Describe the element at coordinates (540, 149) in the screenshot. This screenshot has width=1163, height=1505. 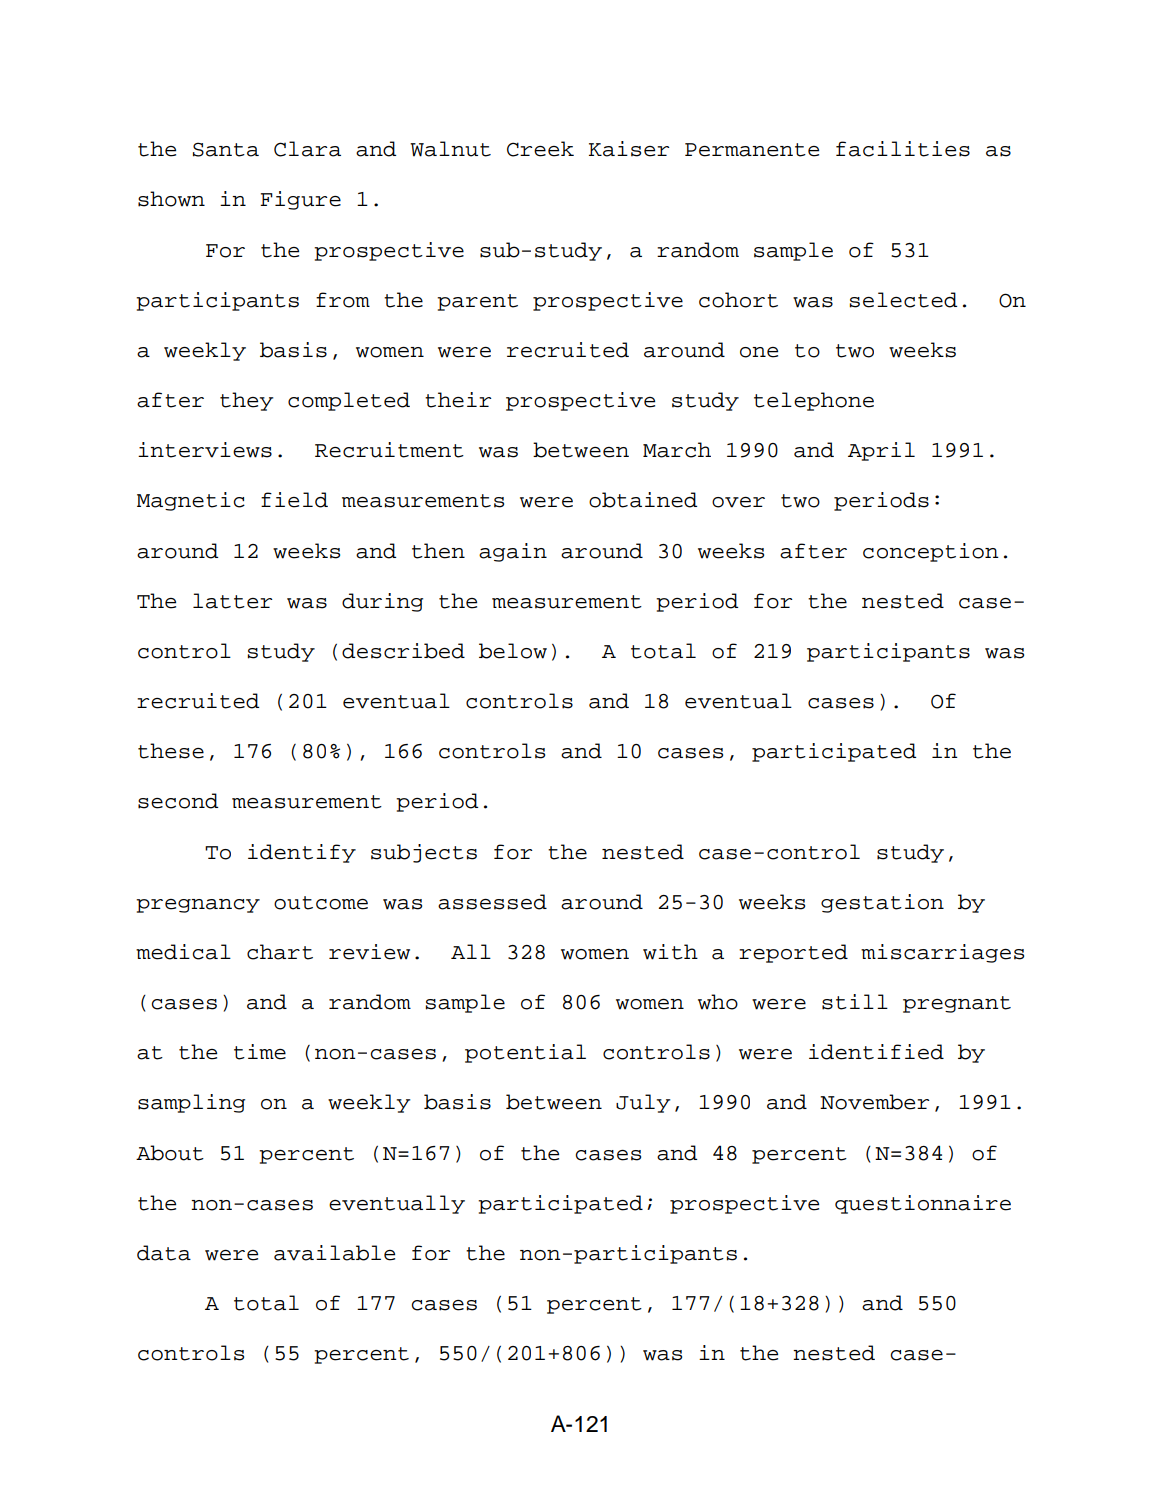
I see `Creek` at that location.
